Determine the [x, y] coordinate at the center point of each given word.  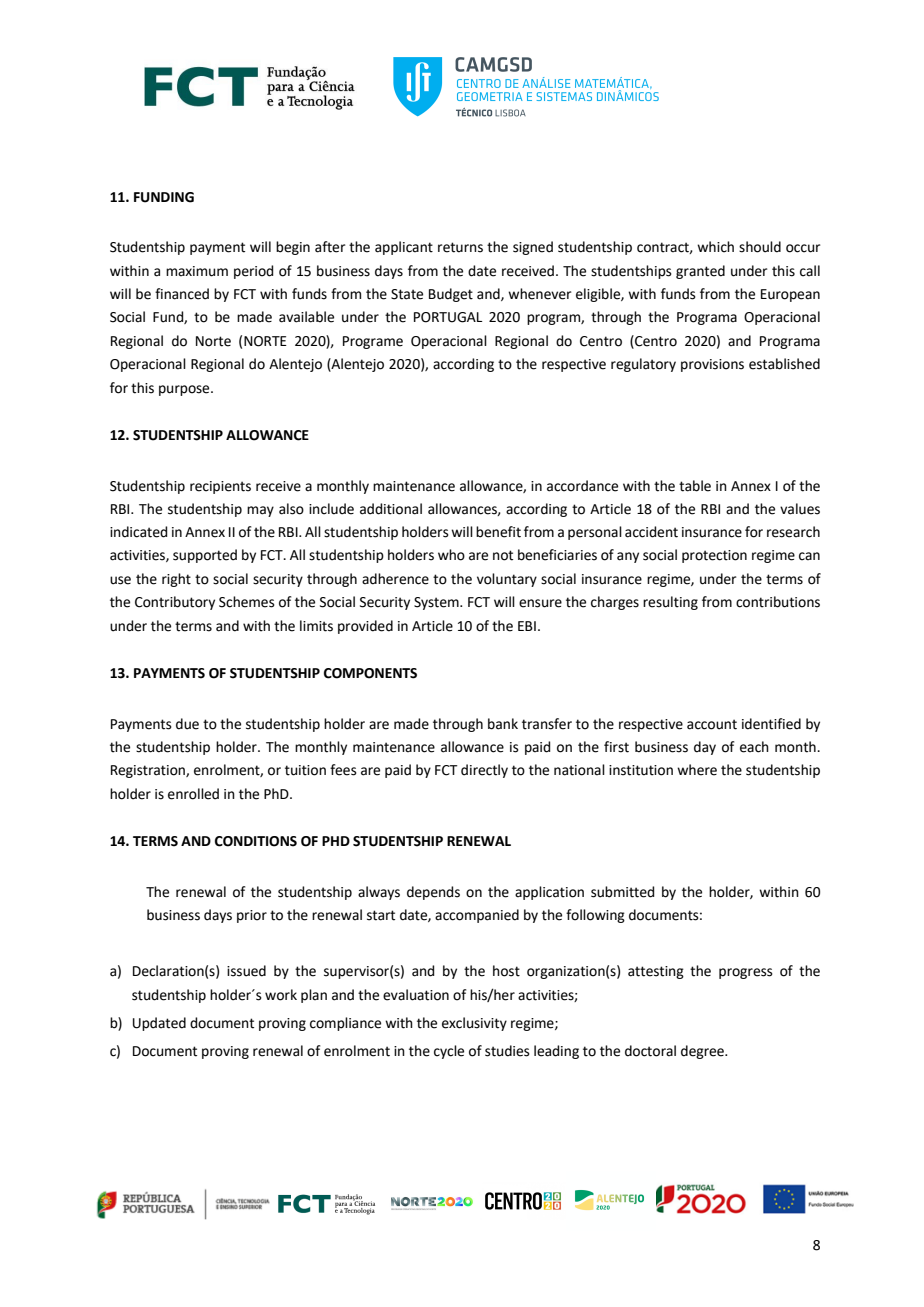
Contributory [175, 603]
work [281, 995]
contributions [778, 602]
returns [460, 247]
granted [700, 272]
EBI [527, 626]
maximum [197, 271]
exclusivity [474, 1024]
